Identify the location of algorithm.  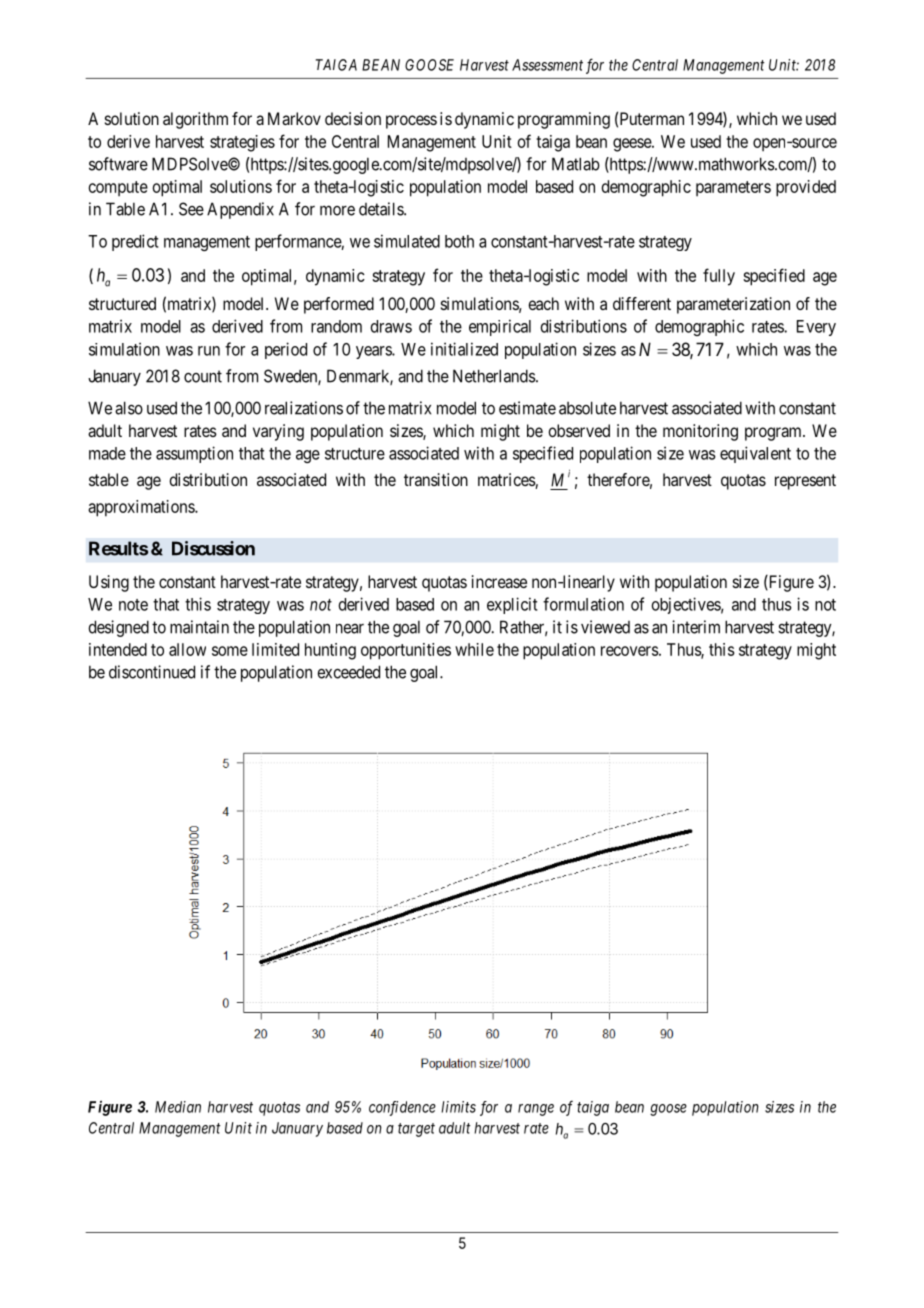
(195, 120).
